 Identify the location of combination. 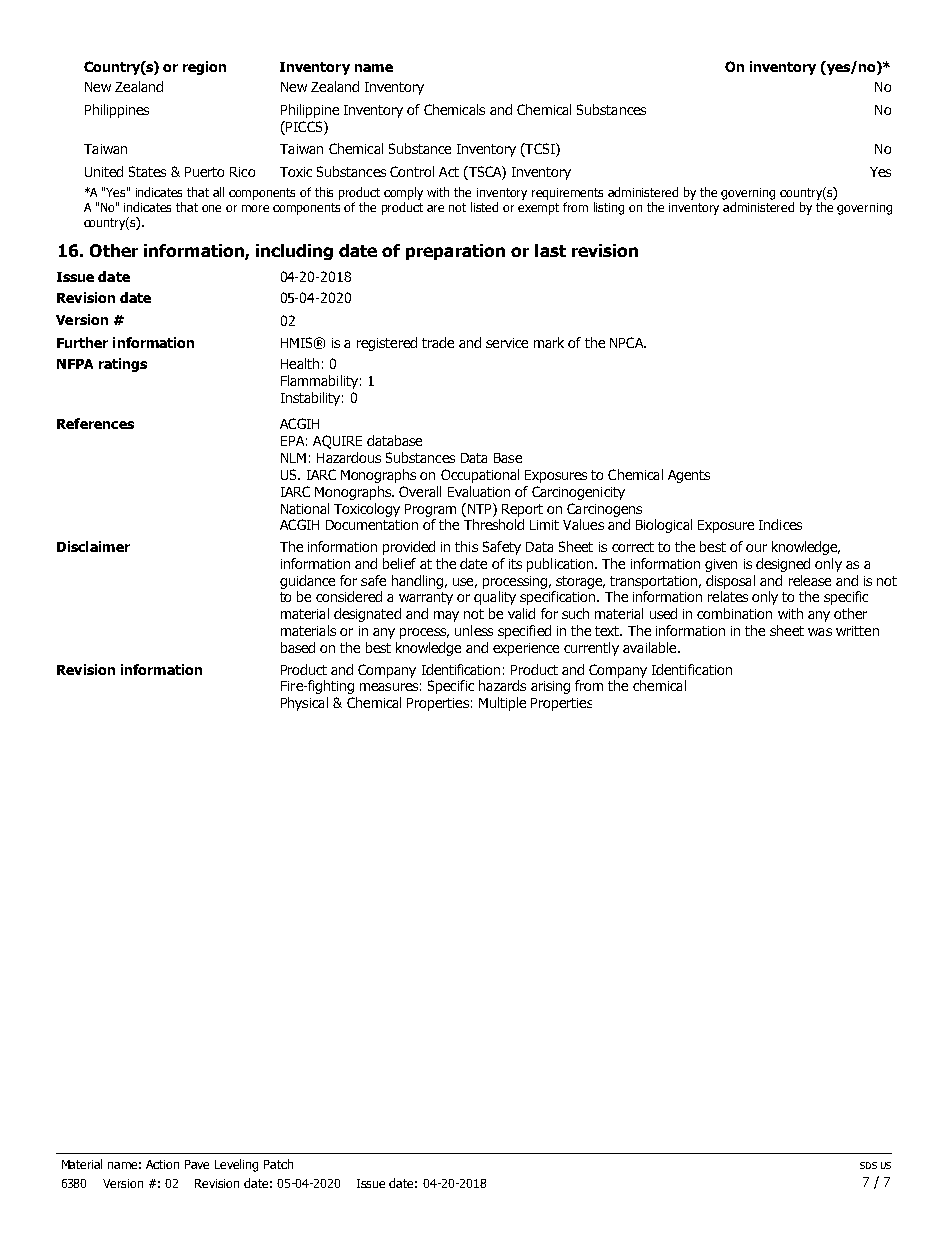
(734, 613).
